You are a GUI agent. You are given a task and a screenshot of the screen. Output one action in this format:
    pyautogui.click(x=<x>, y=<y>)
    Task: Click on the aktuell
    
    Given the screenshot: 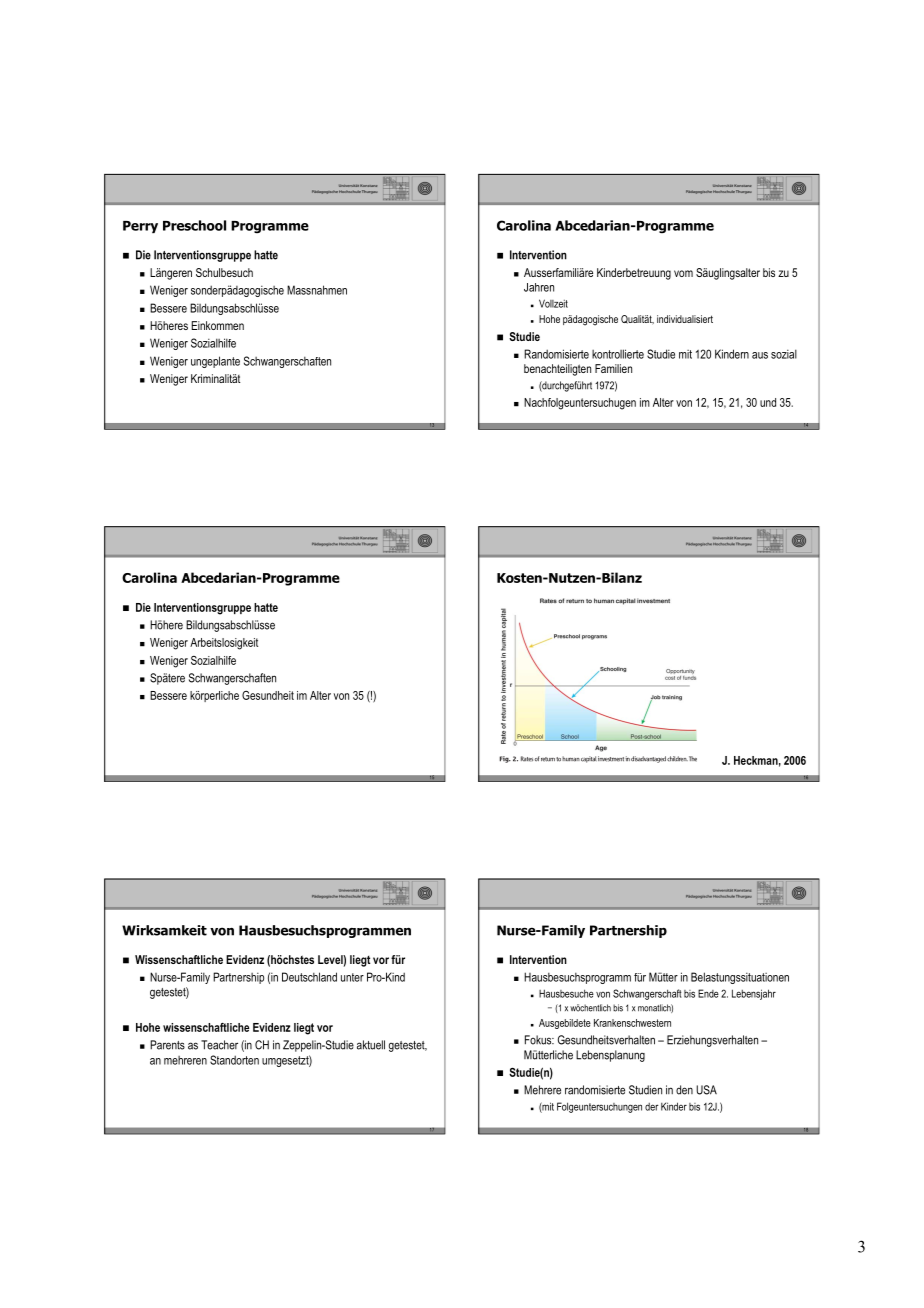 What is the action you would take?
    pyautogui.click(x=371, y=1045)
